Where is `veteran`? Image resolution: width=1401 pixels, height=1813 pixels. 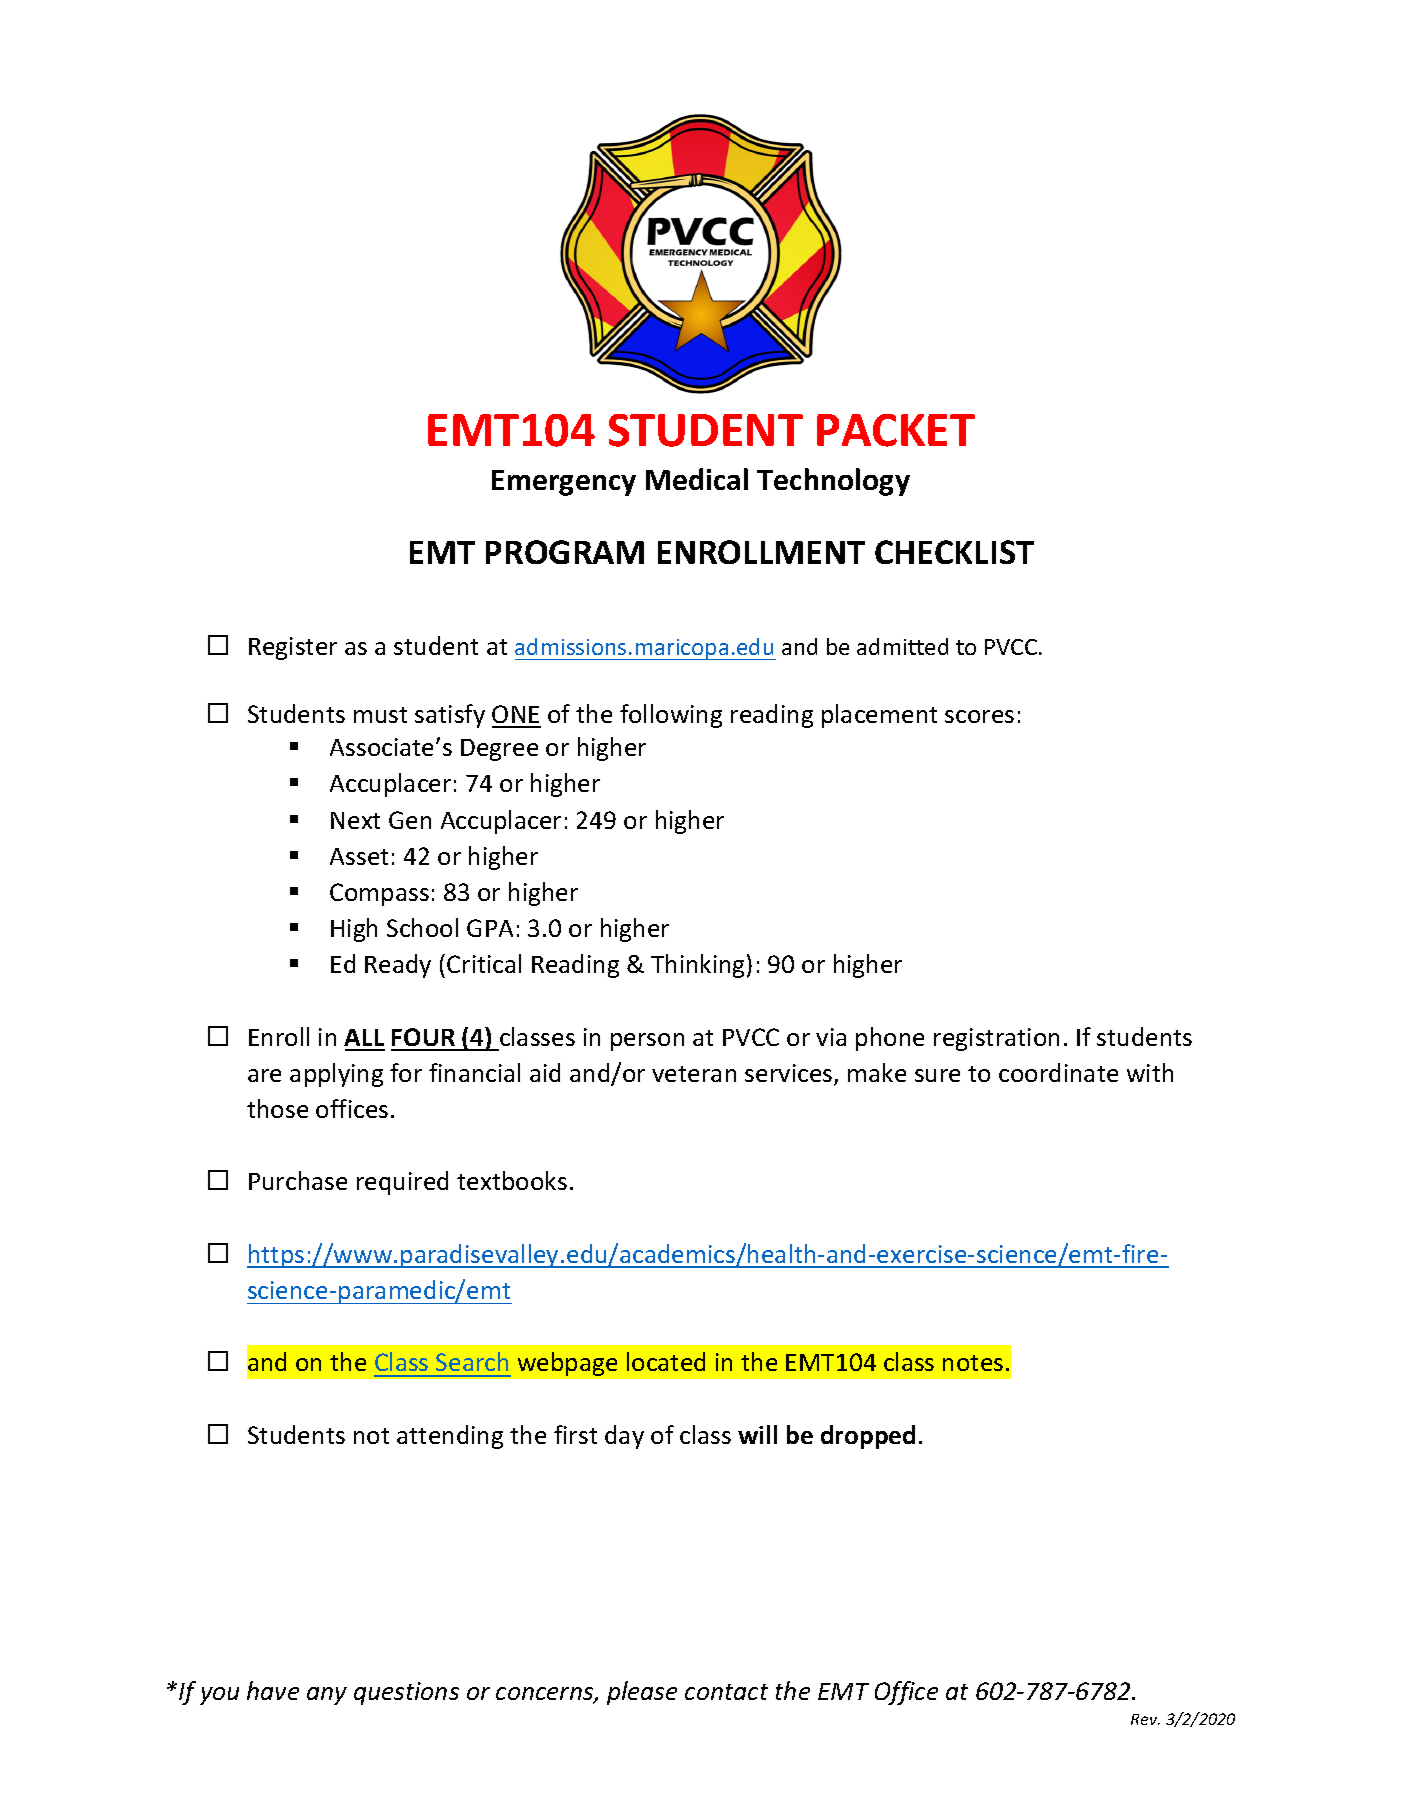
veteran is located at coordinates (694, 1074).
